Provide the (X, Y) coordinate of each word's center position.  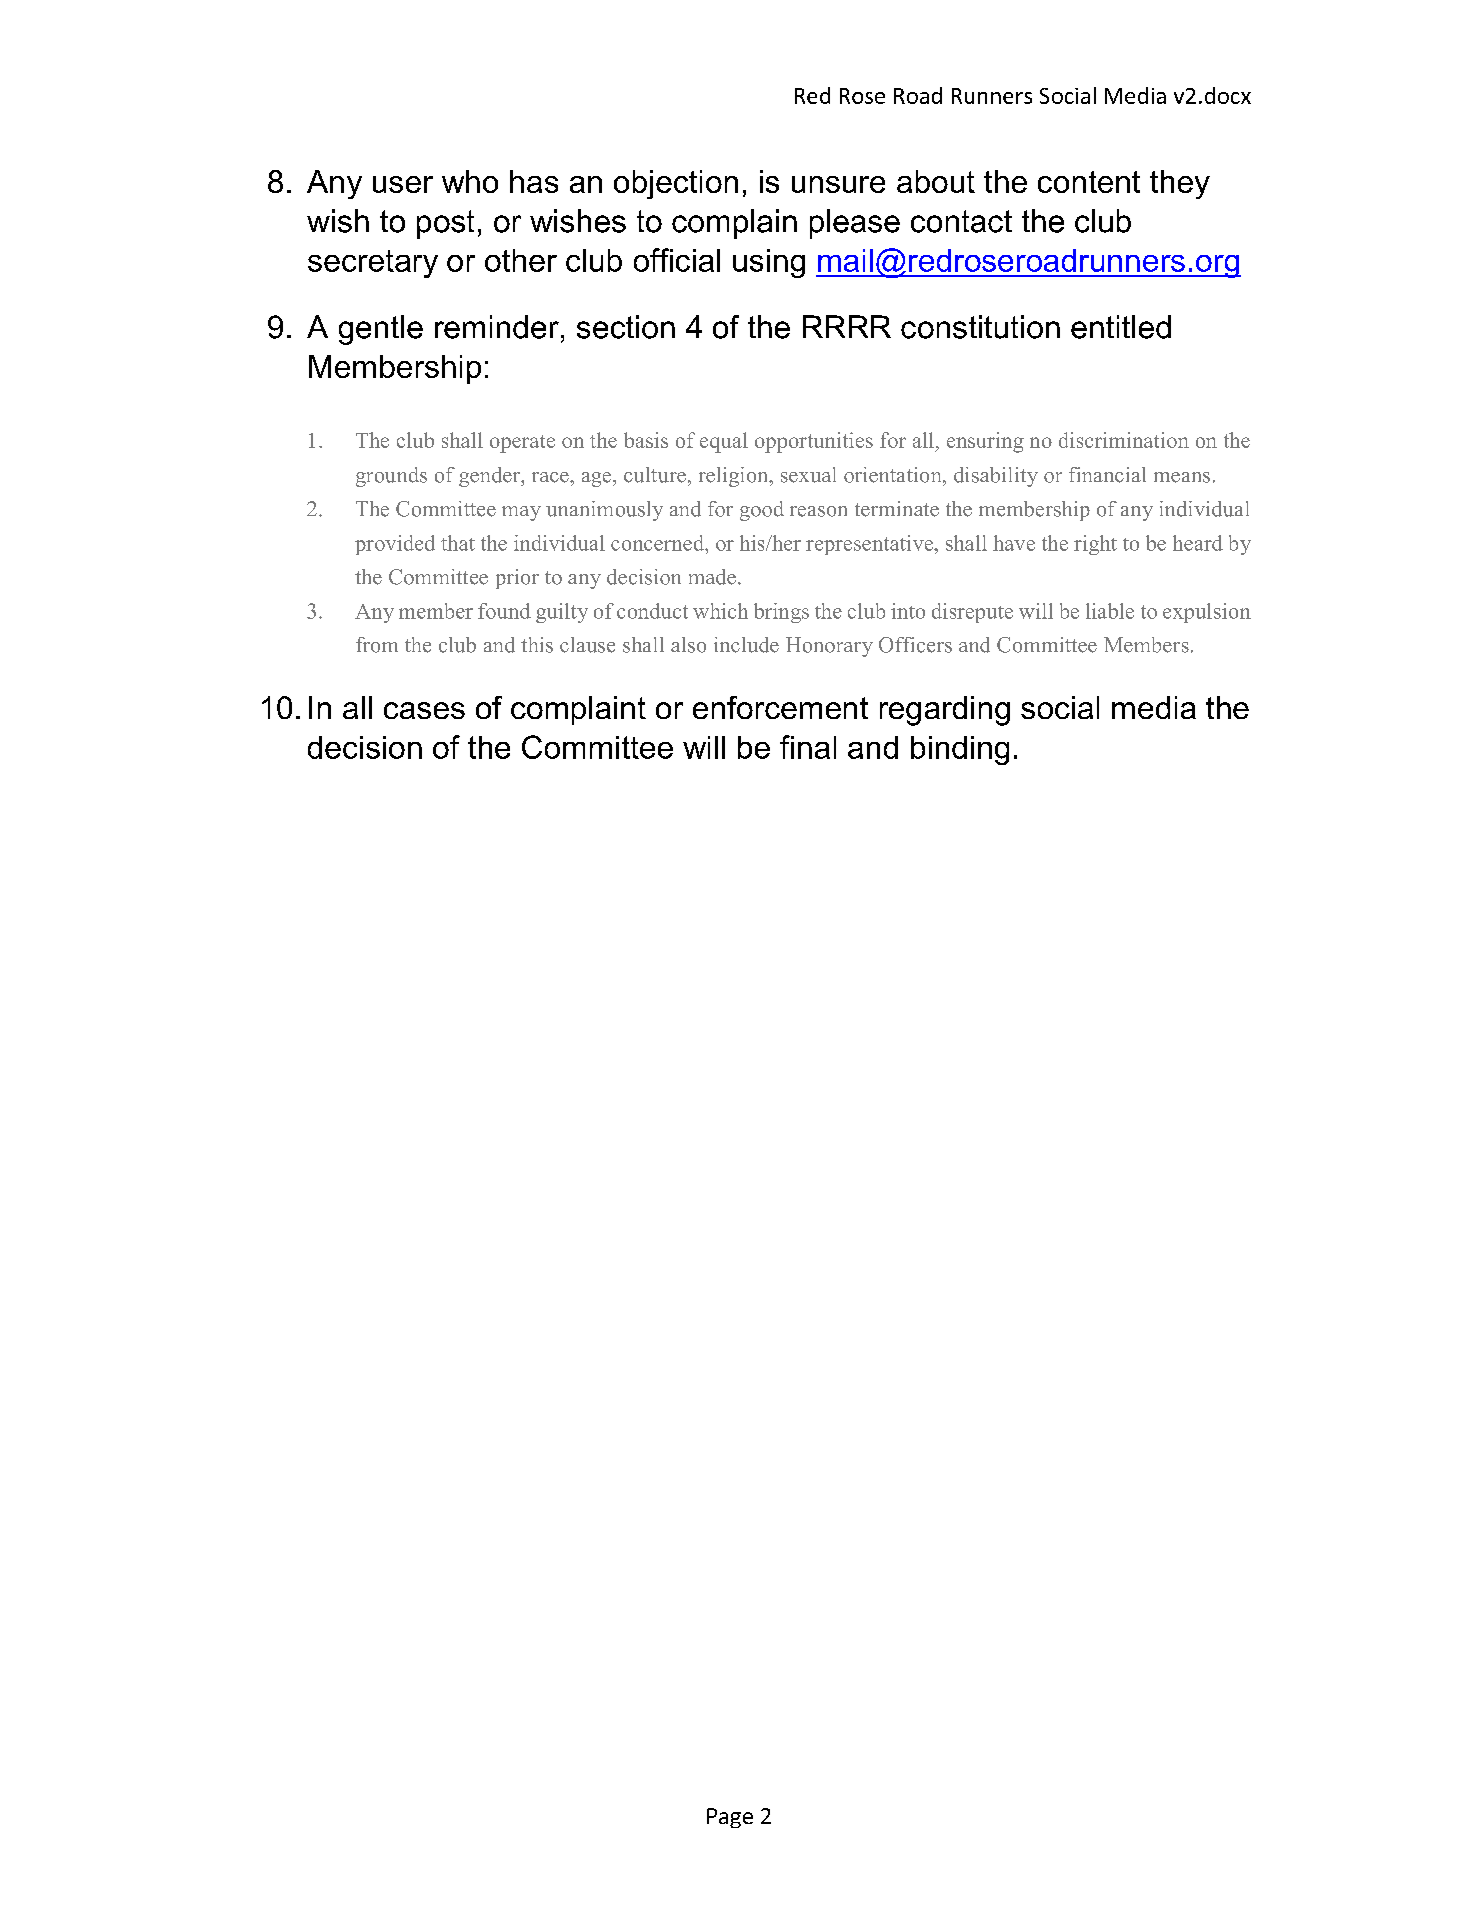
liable (1110, 611)
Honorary (829, 647)
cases (424, 710)
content (1089, 182)
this (537, 645)
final (808, 747)
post (445, 224)
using (769, 263)
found (504, 611)
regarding (945, 711)
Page (730, 1818)
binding (960, 750)
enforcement (780, 707)
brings (781, 613)
